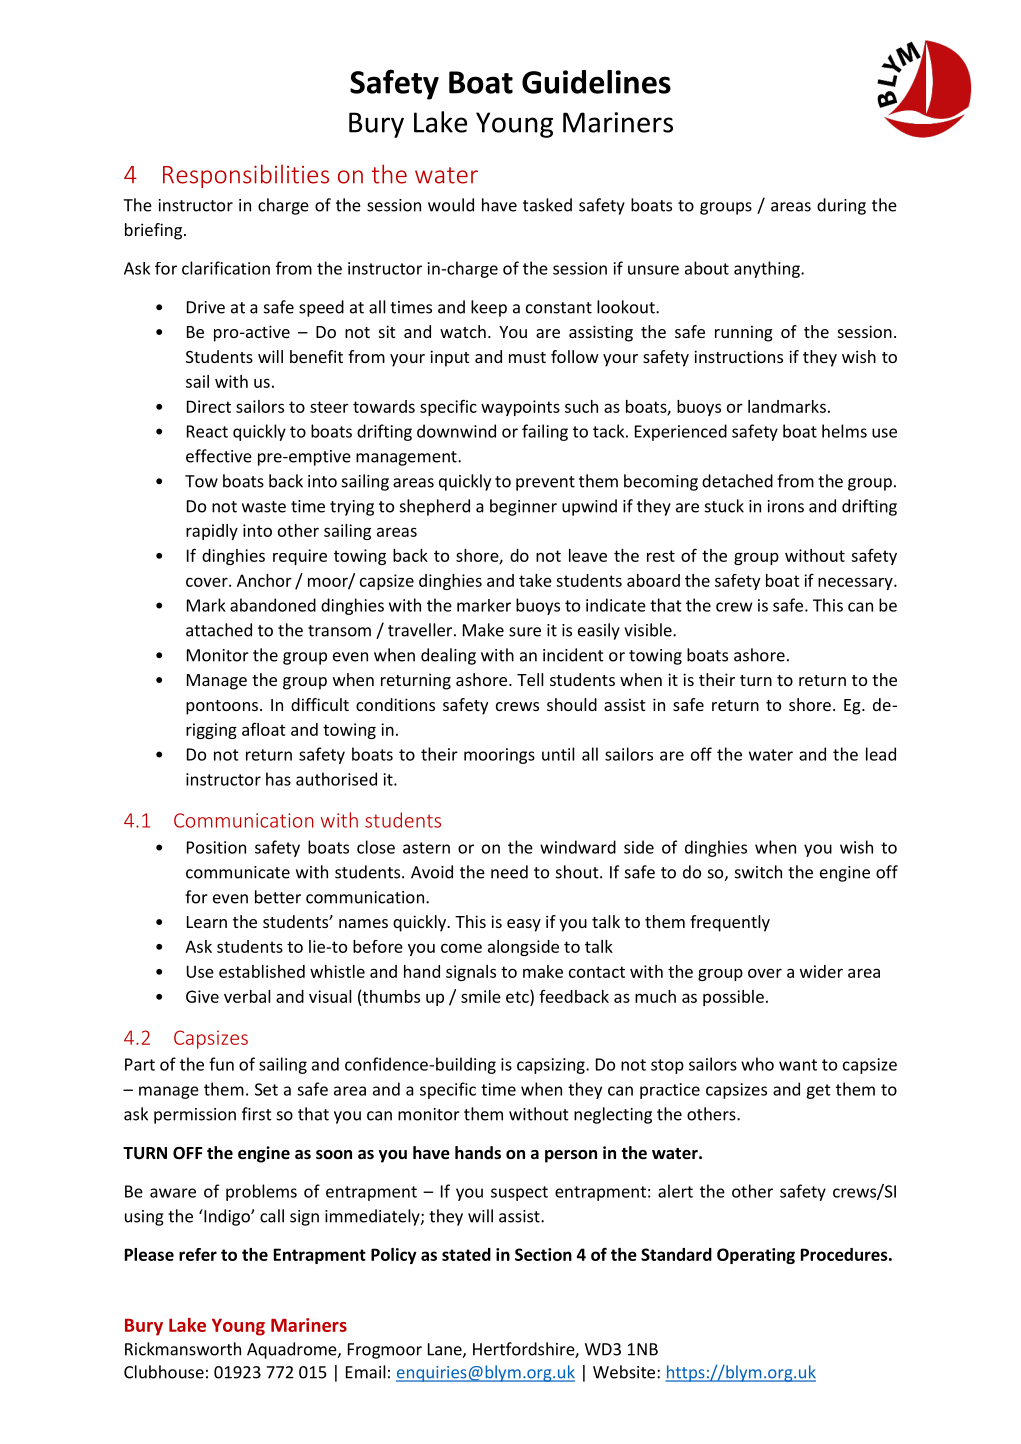 Image resolution: width=1021 pixels, height=1444 pixels. I want to click on Section, so click(543, 1254).
